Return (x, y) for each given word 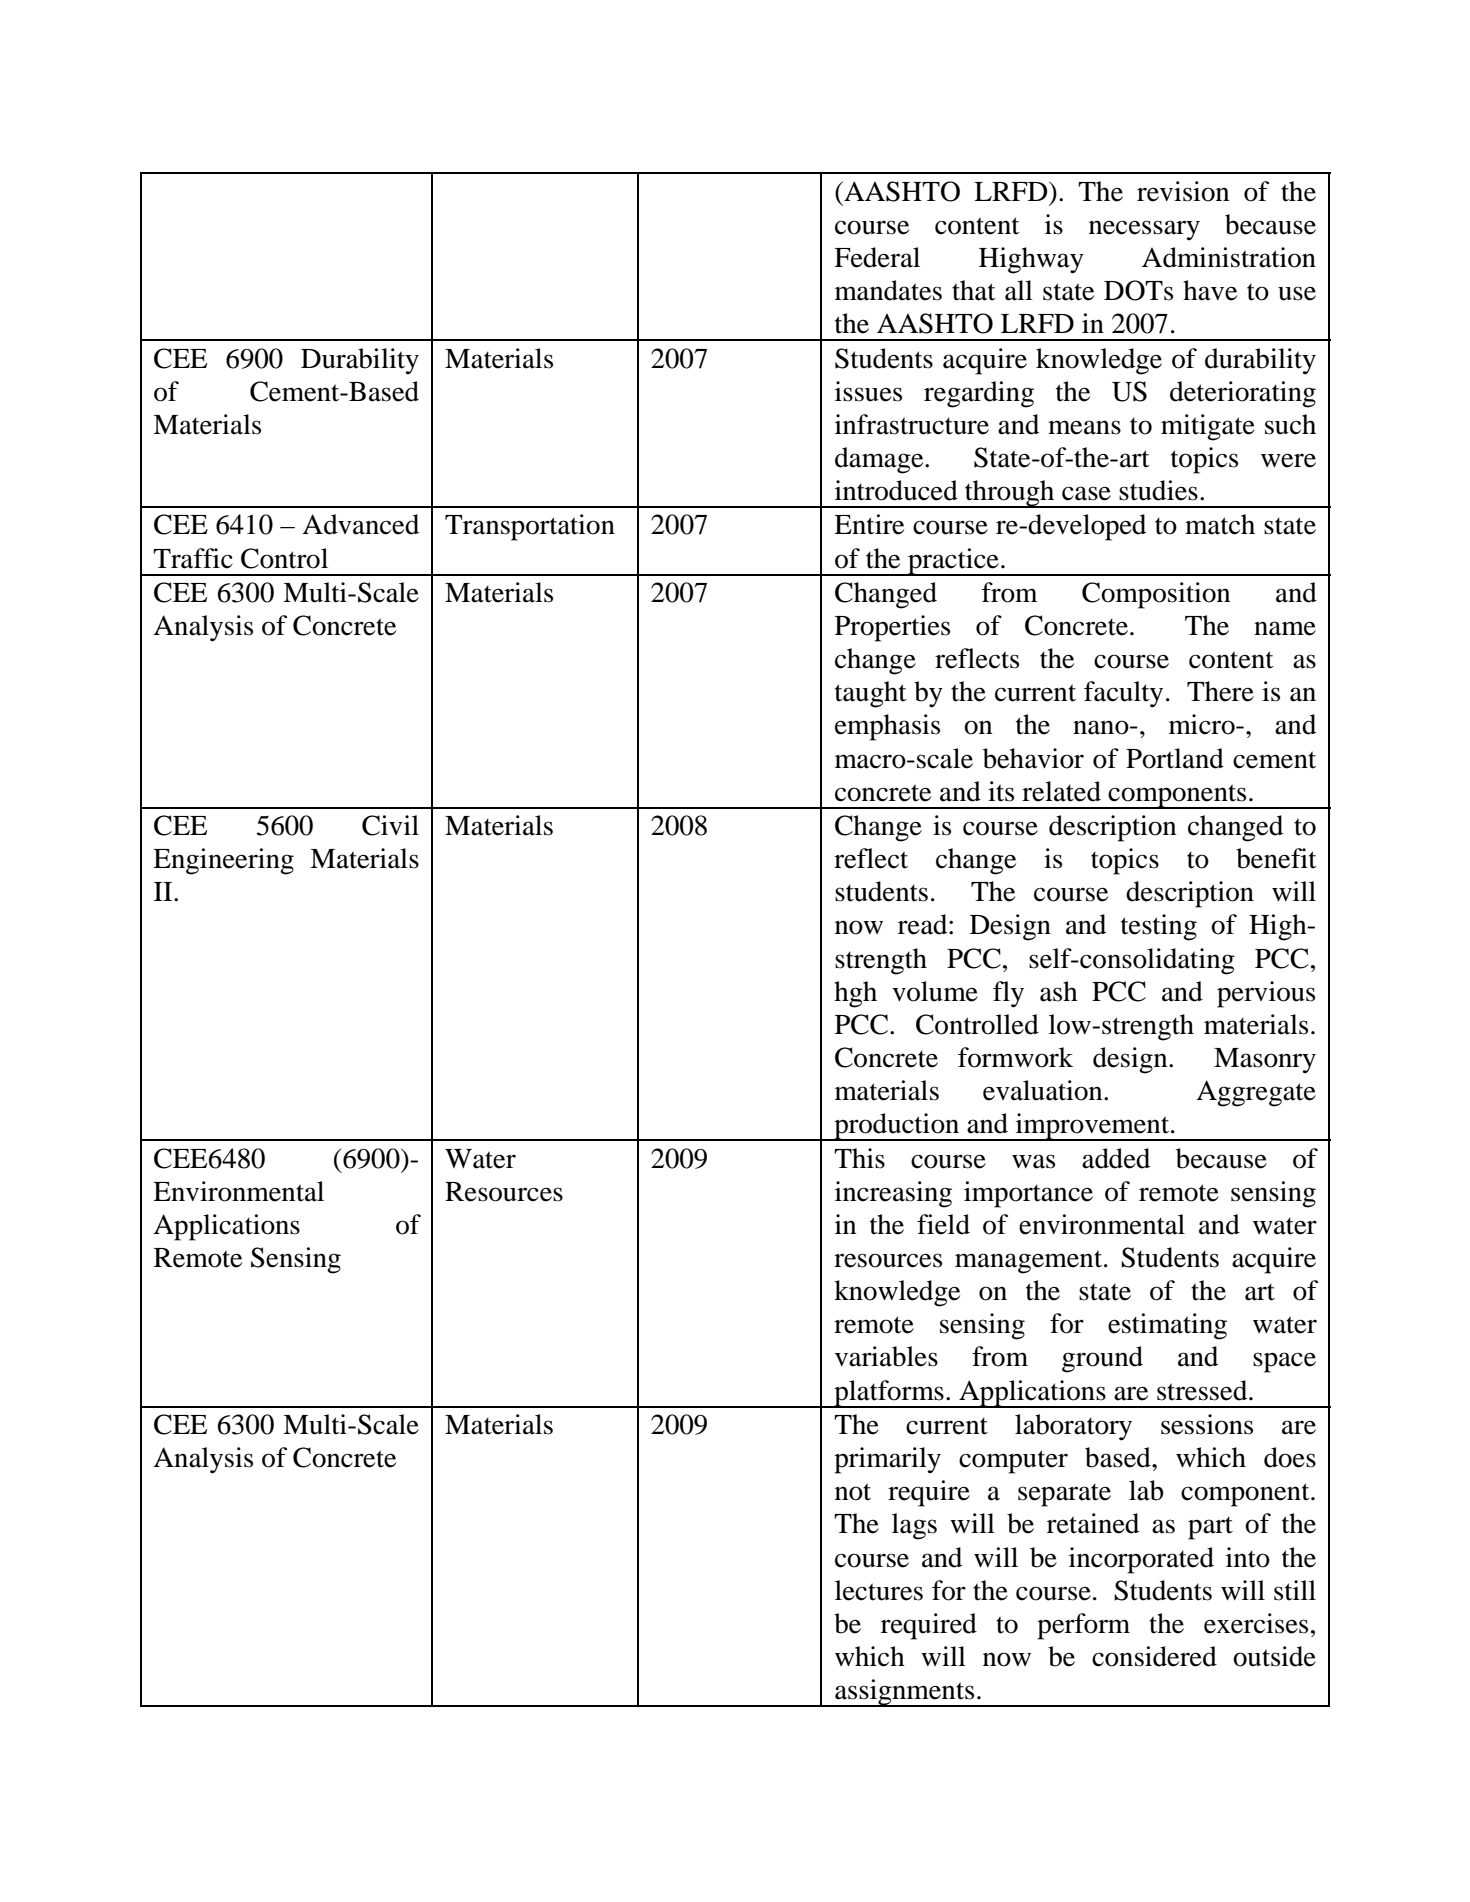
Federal (877, 257)
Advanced (360, 524)
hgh (855, 994)
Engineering (223, 861)
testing (1159, 927)
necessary (1144, 230)
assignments (905, 1693)
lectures (879, 1590)
